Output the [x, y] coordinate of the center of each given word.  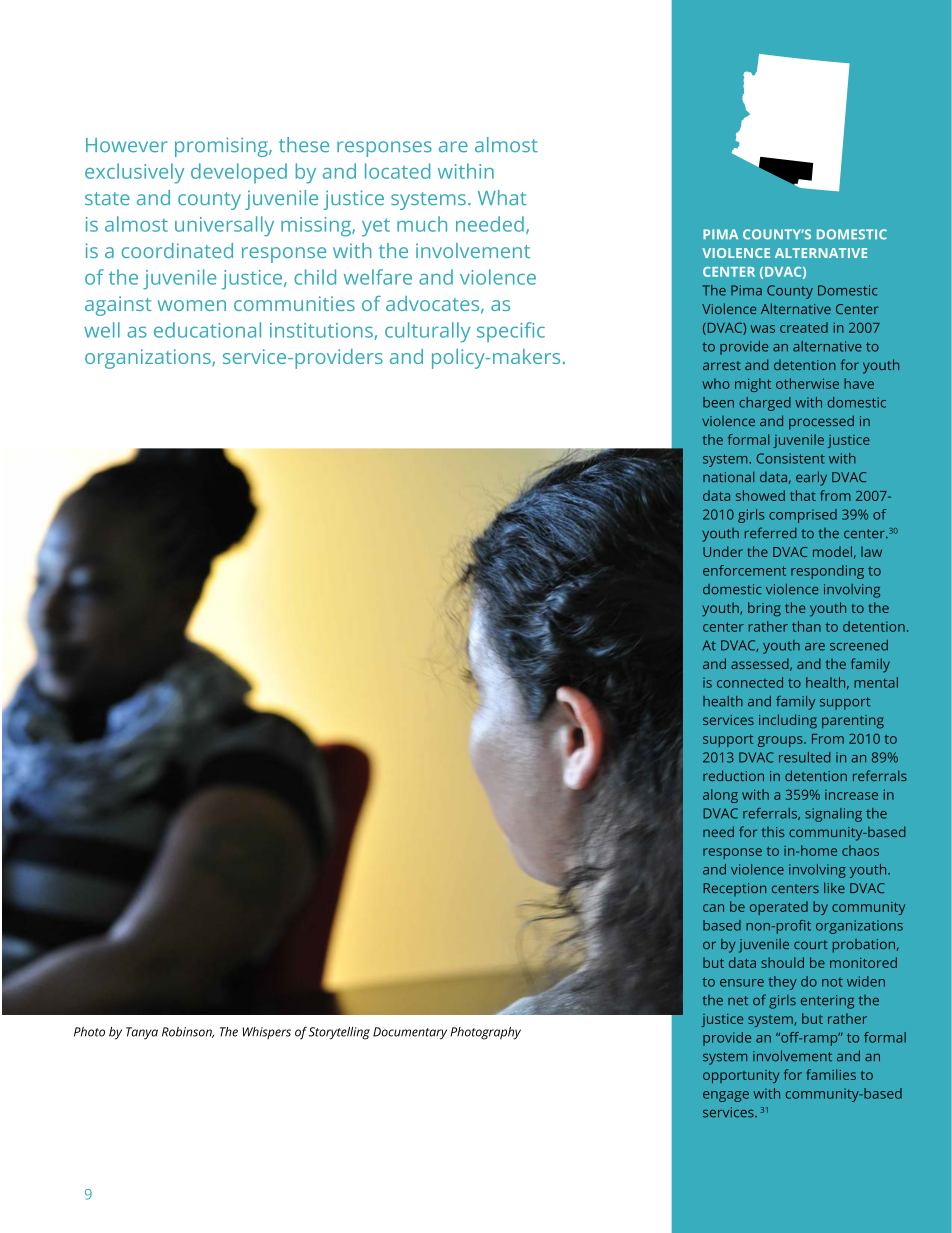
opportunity [741, 1076]
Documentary [410, 1033]
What [502, 197]
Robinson [188, 1032]
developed [239, 173]
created [804, 327]
